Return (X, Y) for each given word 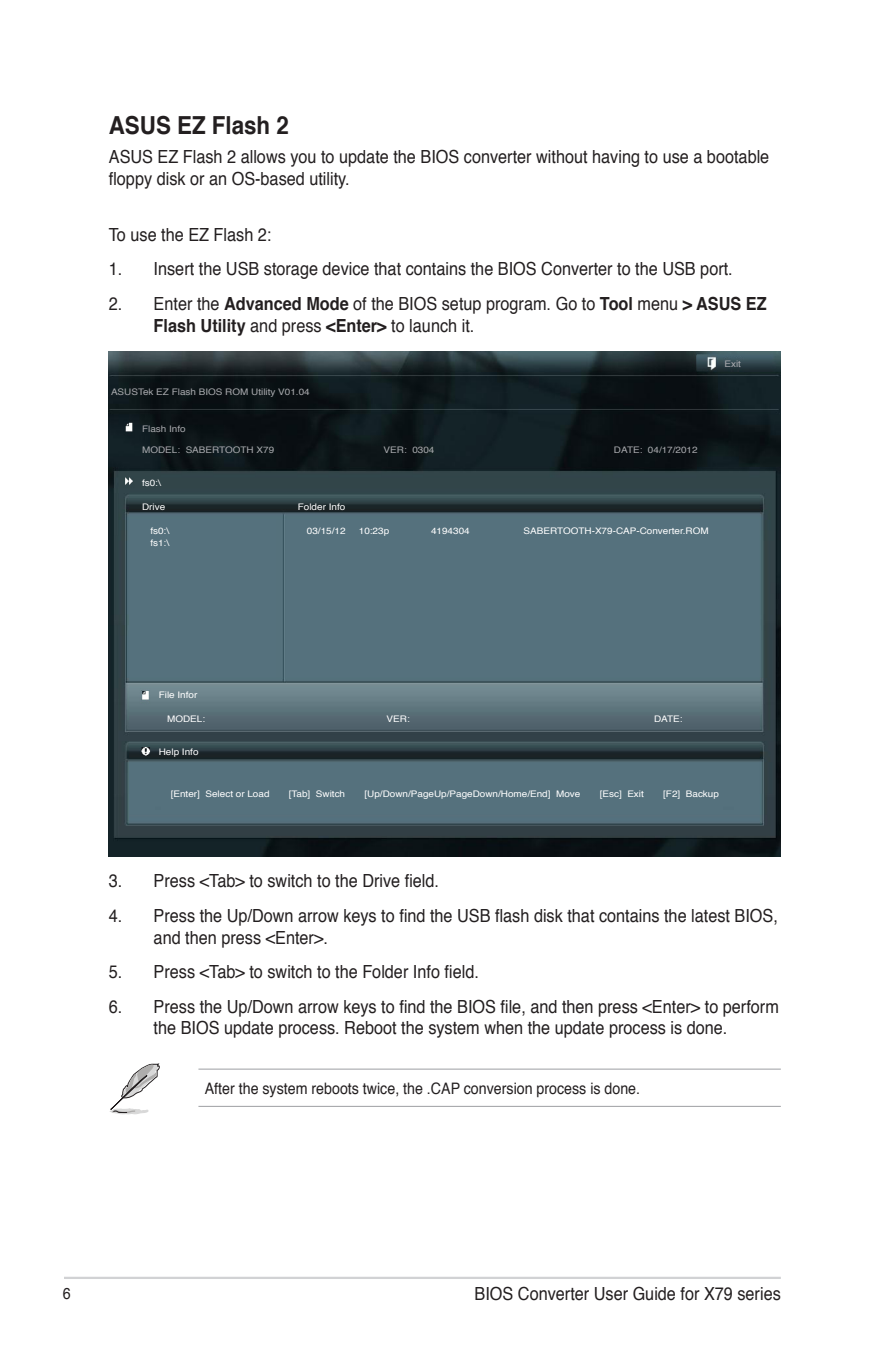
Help (169, 752)
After (220, 1088)
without (562, 157)
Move (568, 793)
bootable (738, 157)
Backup (702, 794)
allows (263, 157)
